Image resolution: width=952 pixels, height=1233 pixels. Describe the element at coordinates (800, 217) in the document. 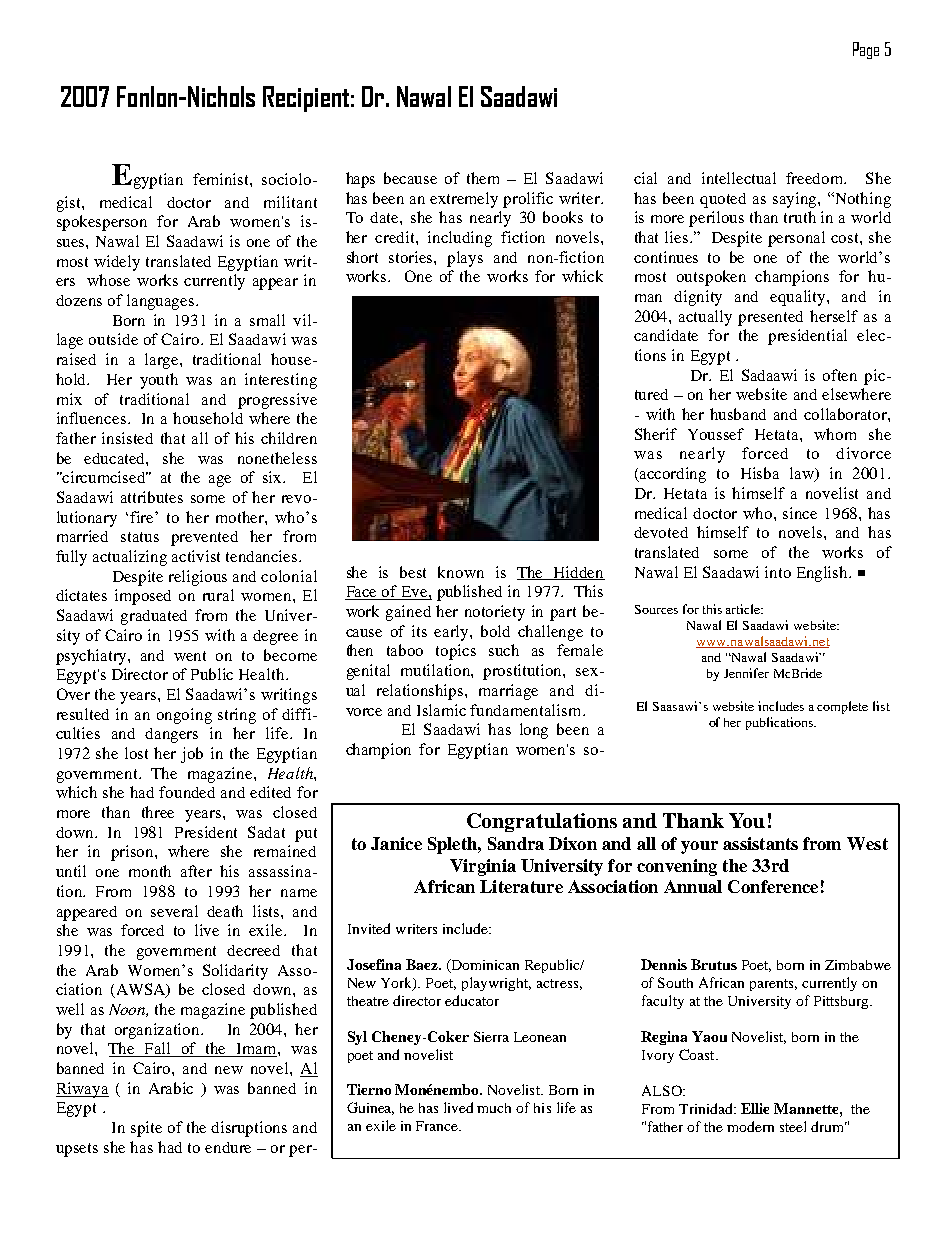

I see `truth` at that location.
